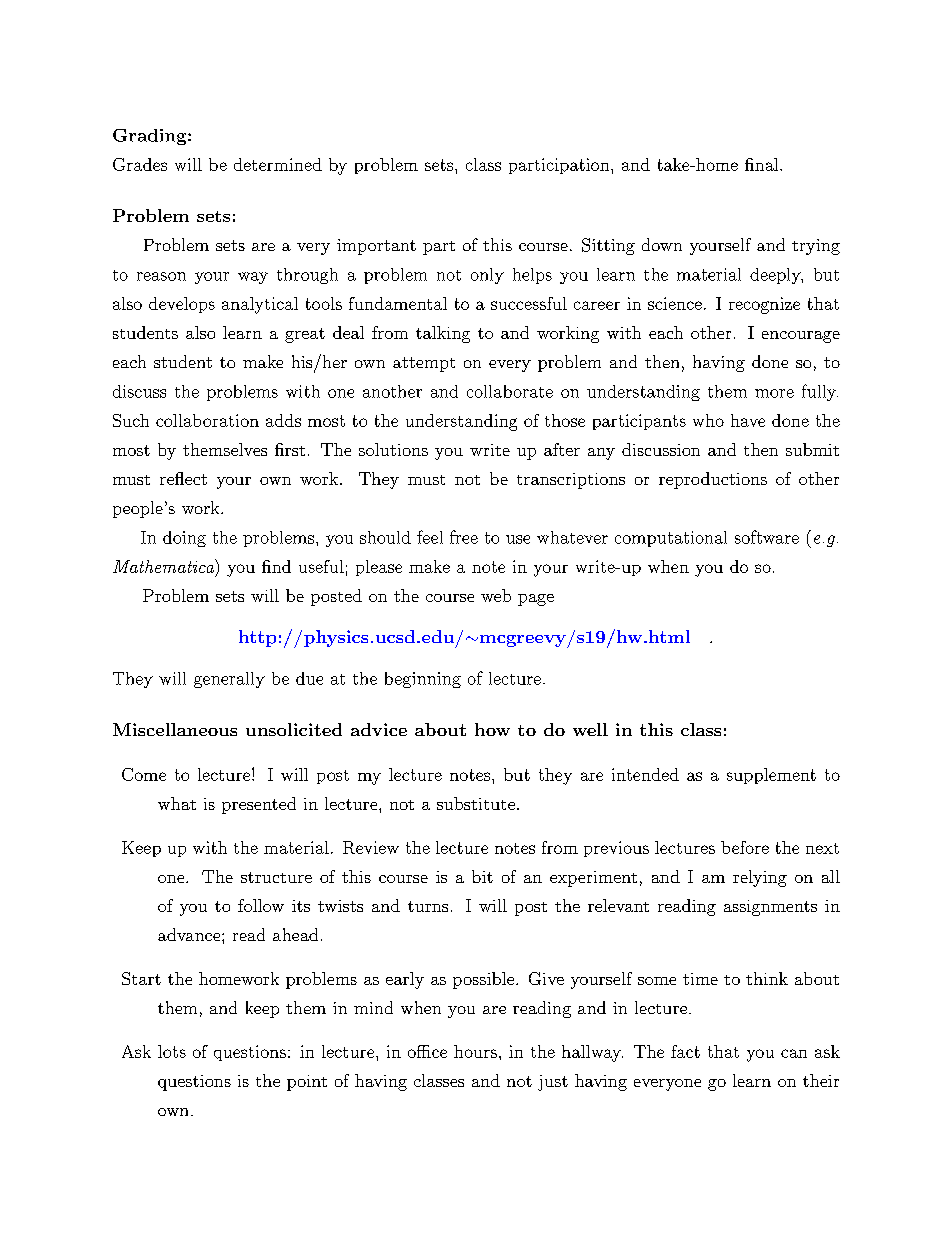 This screenshot has width=952, height=1233. Describe the element at coordinates (685, 1051) in the screenshot. I see `fact` at that location.
